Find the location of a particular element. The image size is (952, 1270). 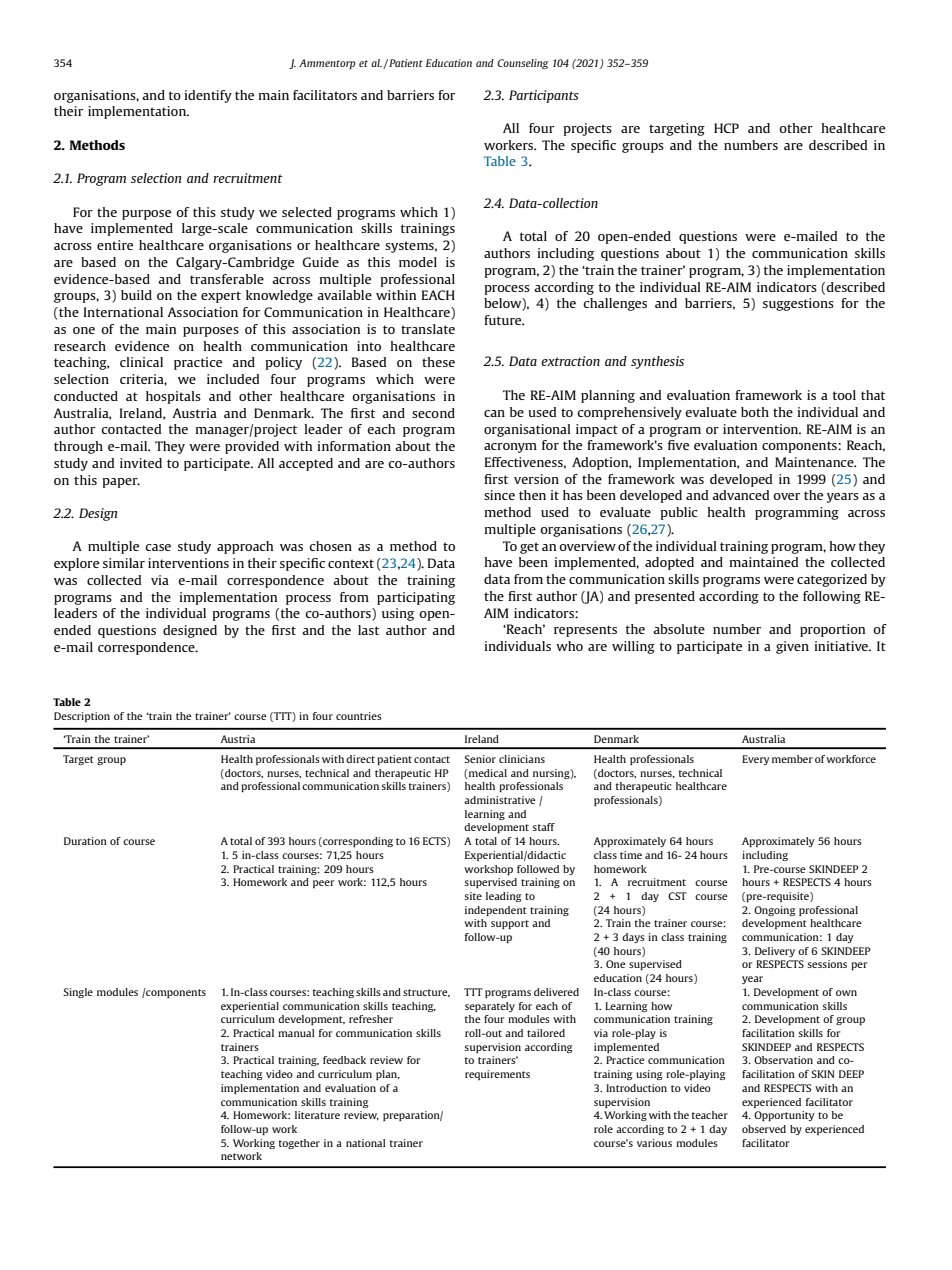

Counseling is located at coordinates (523, 64).
